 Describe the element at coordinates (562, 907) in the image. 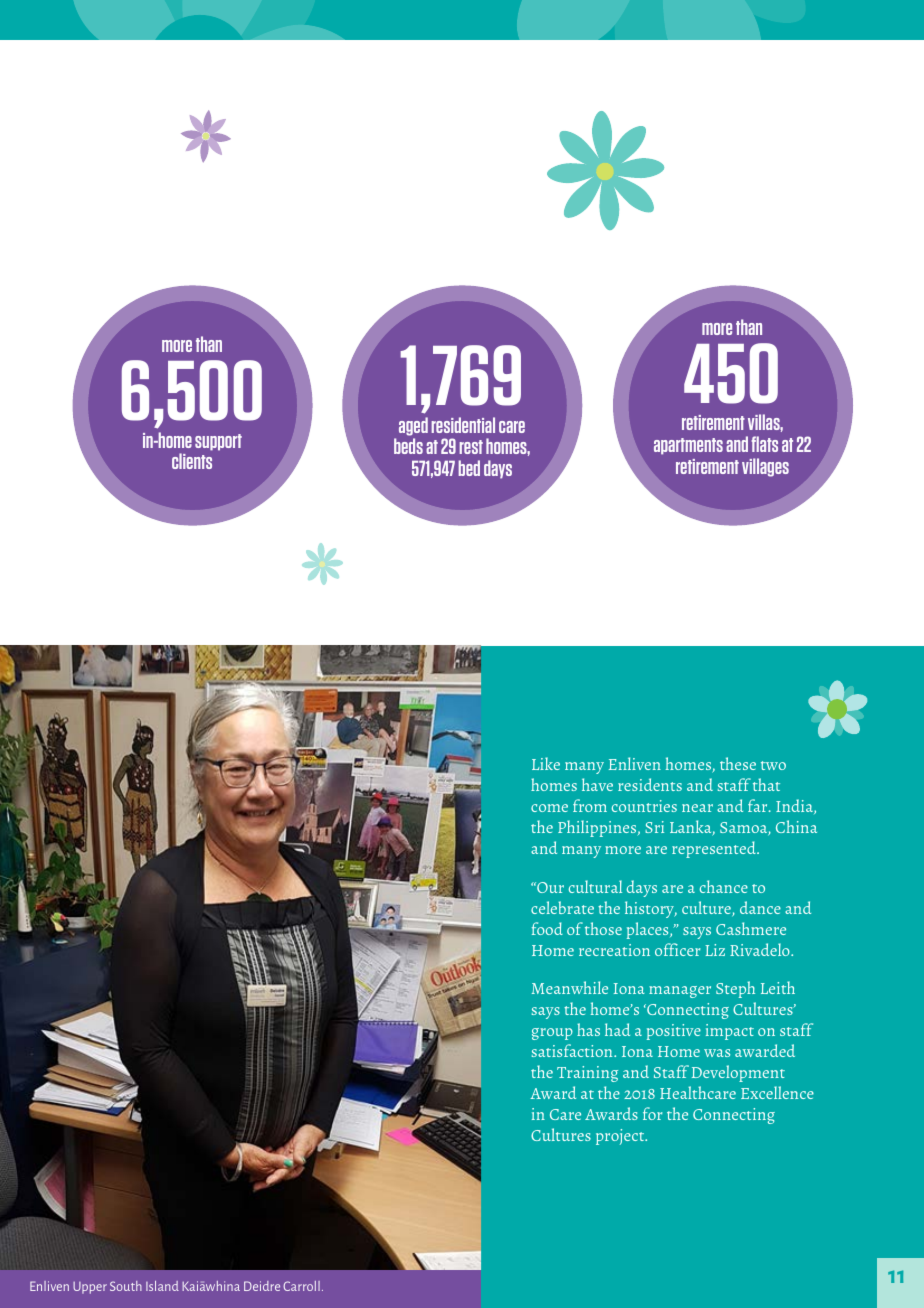

I see `celebrate` at that location.
